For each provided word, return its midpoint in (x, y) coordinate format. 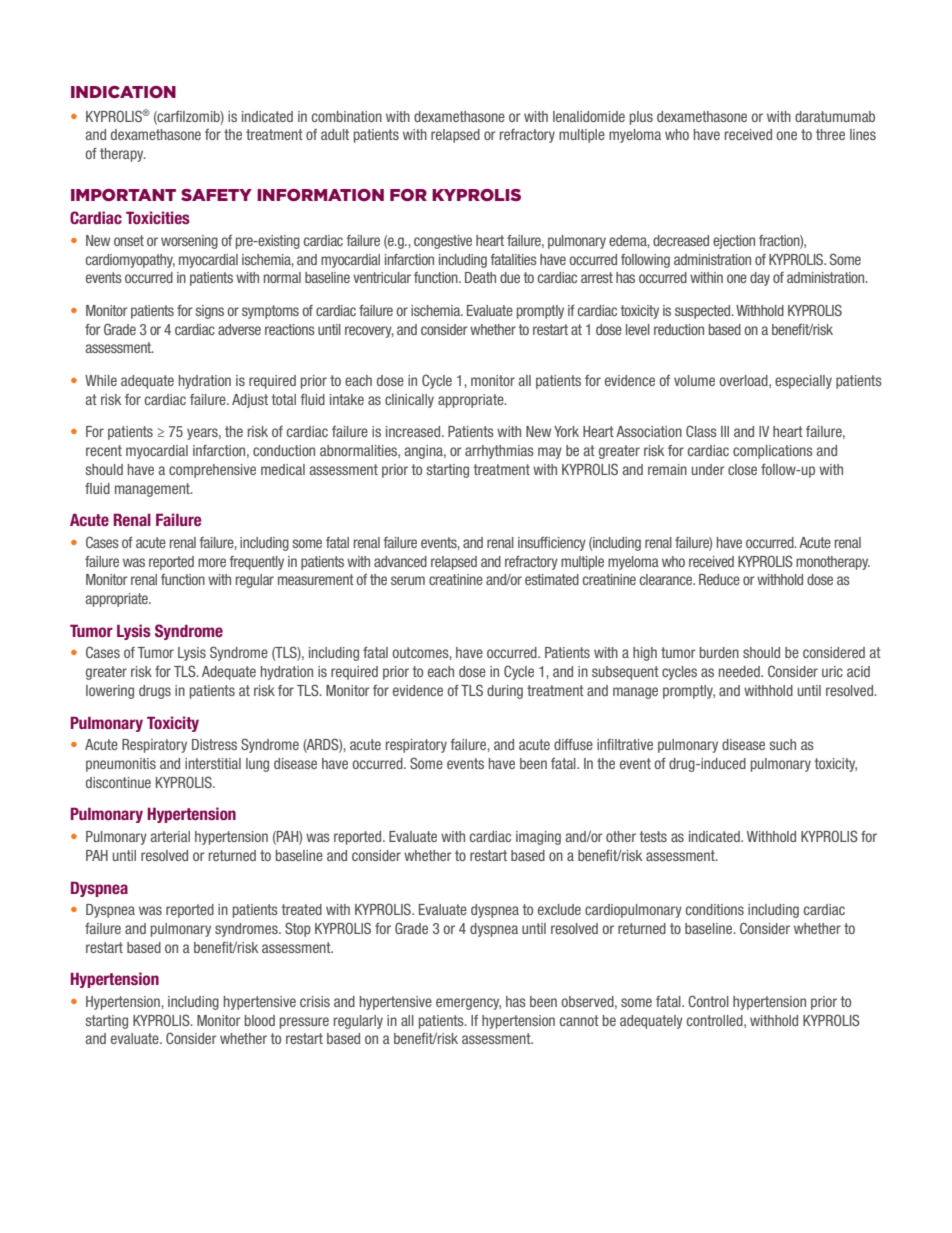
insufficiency (552, 544)
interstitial (213, 763)
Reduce (719, 579)
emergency (468, 1004)
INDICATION (123, 92)
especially (803, 382)
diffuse (573, 744)
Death (480, 277)
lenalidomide (589, 116)
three (830, 134)
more (212, 562)
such (783, 744)
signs (210, 312)
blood (260, 1020)
